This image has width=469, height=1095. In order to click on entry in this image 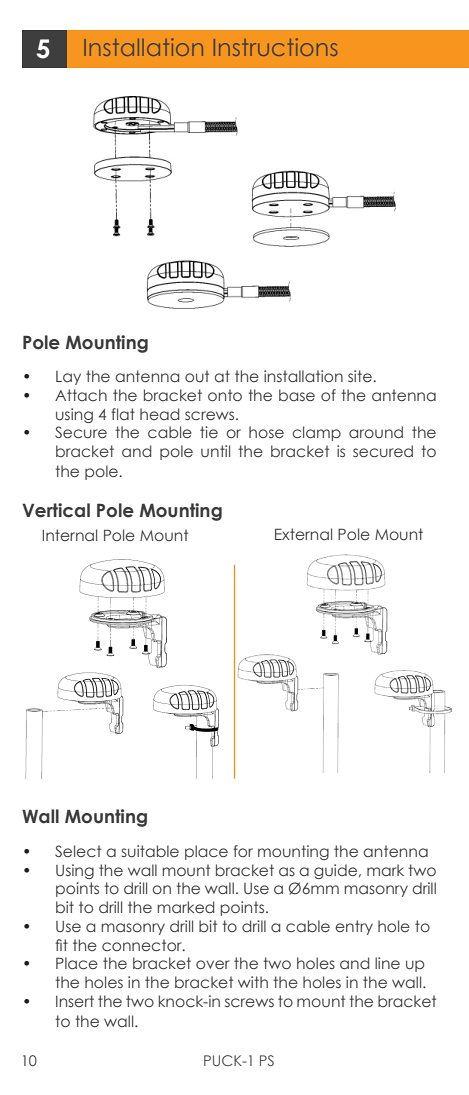, I will do `click(354, 927)`.
